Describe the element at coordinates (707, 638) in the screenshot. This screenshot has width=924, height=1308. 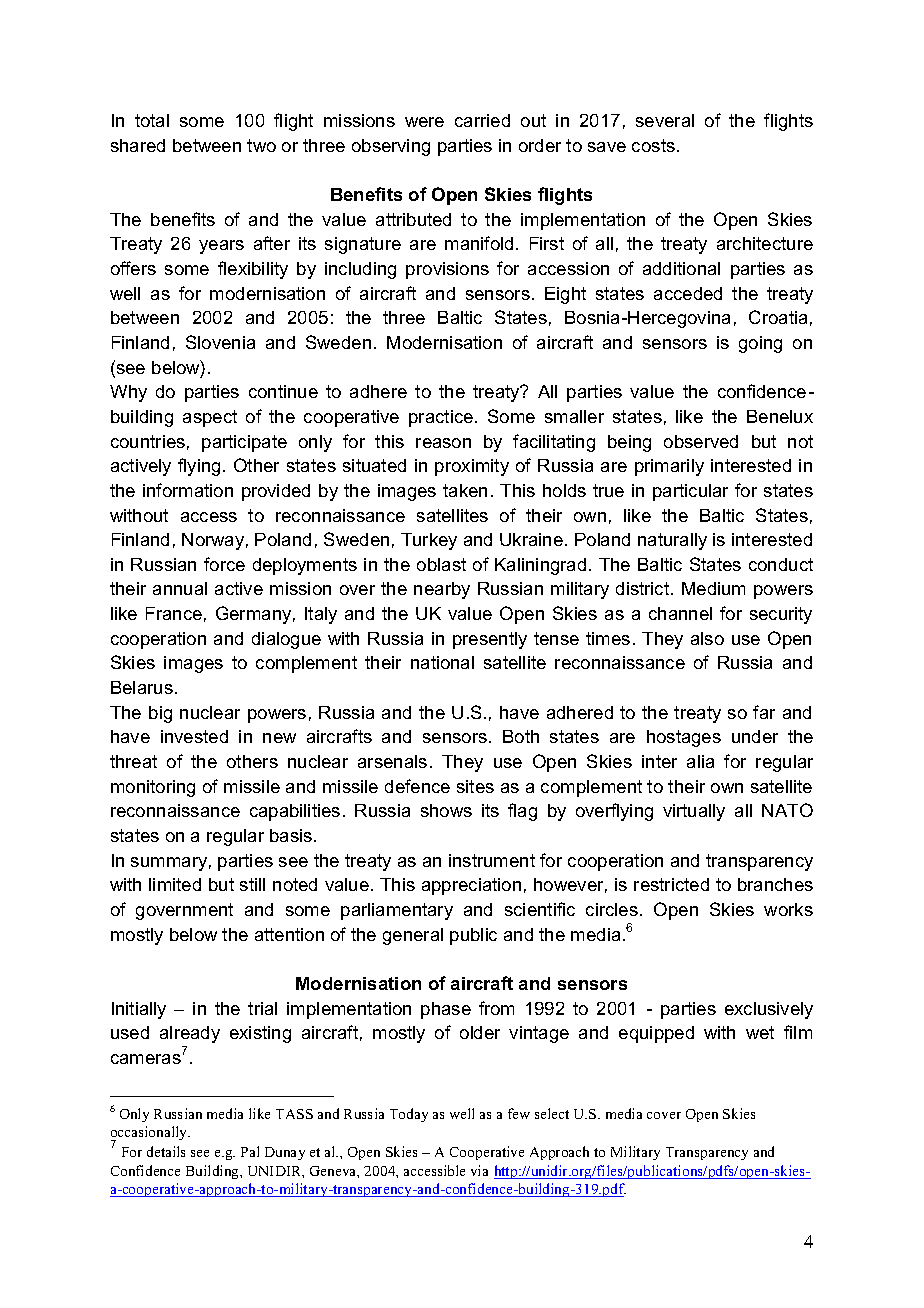
I see `also` at that location.
